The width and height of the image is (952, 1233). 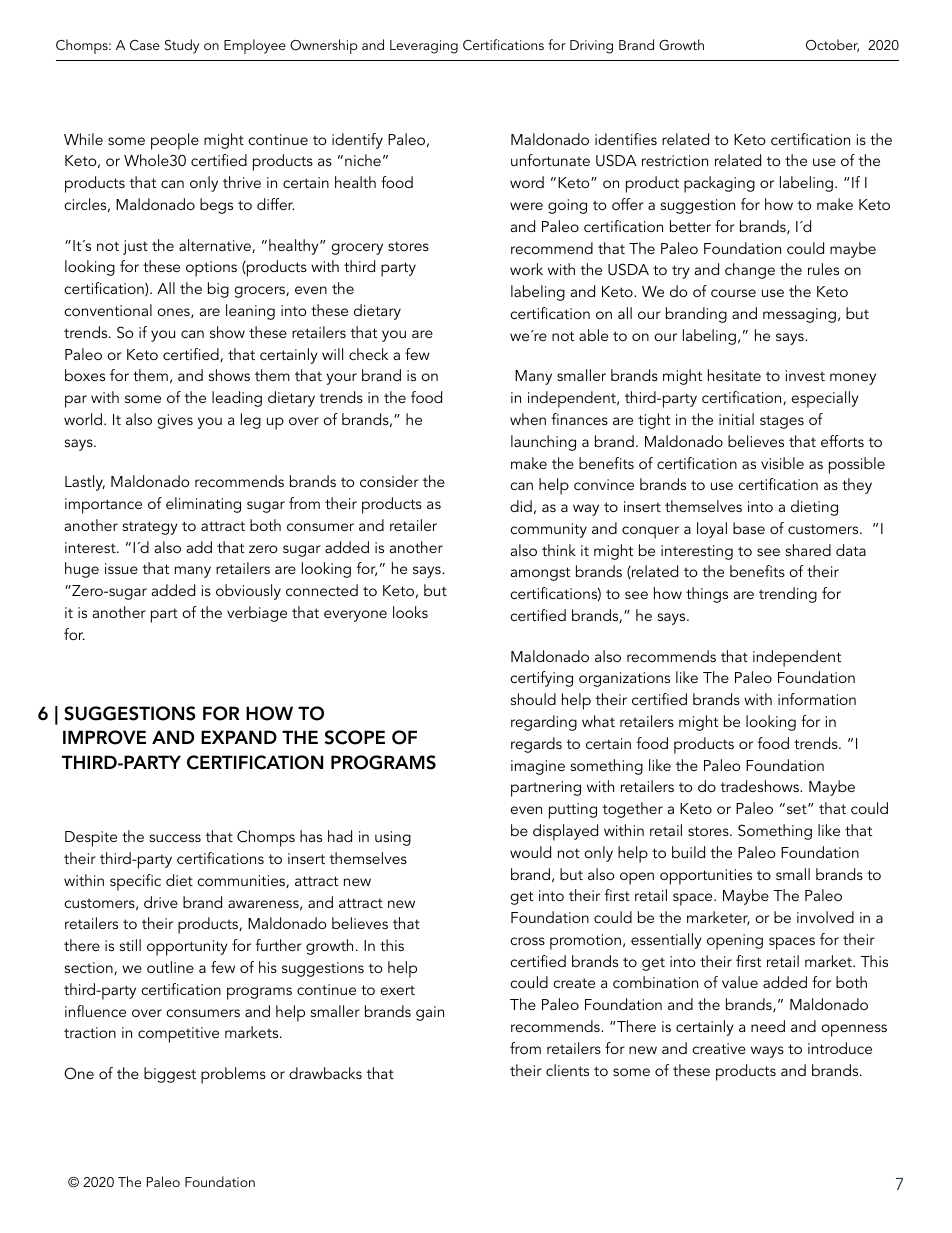 I want to click on gain, so click(x=430, y=1013).
